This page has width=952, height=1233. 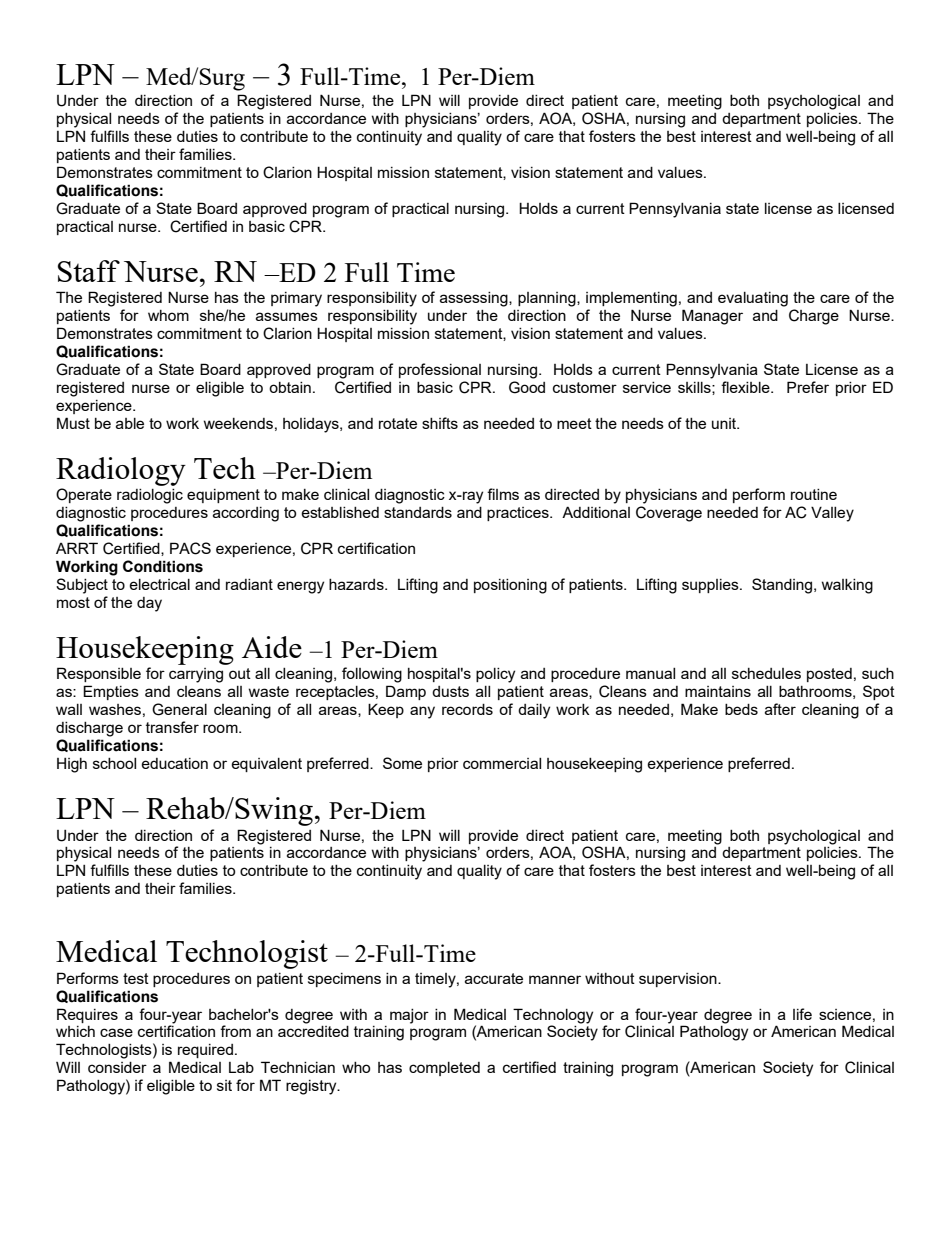 I want to click on PACS, so click(x=190, y=548).
